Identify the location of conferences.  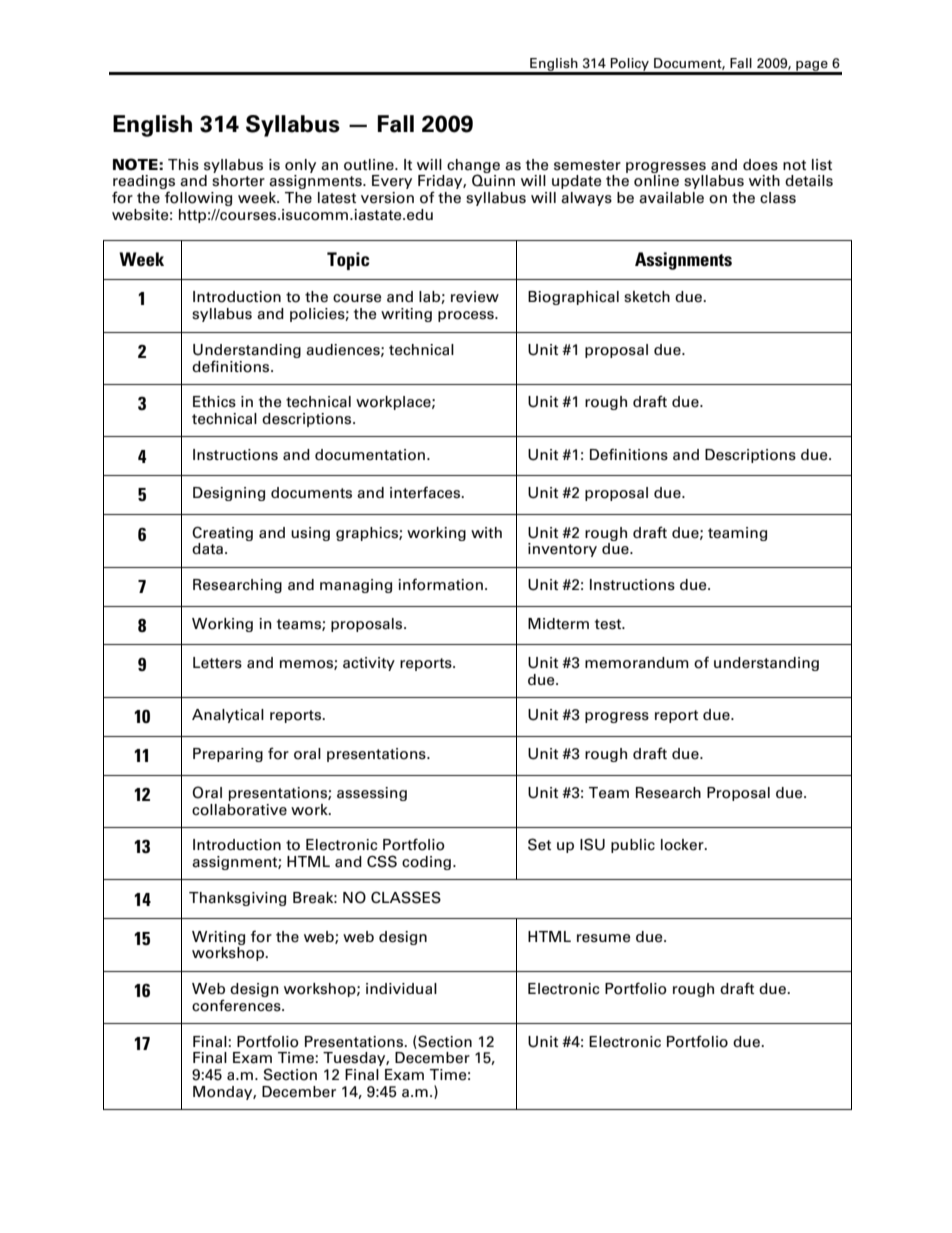
(237, 1005).
